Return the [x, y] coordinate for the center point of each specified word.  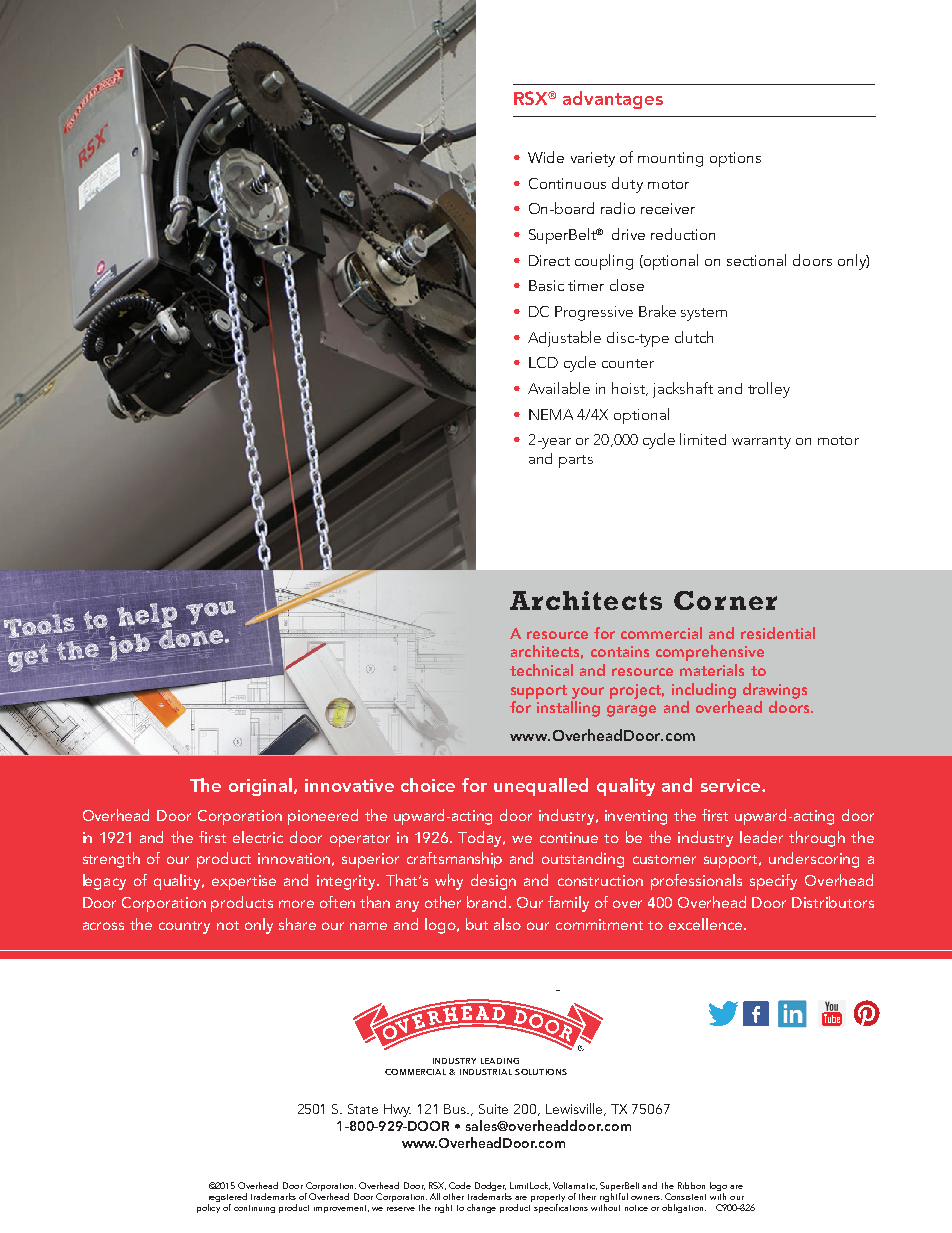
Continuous [567, 183]
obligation [684, 1208]
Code [460, 1185]
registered [227, 1199]
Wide [546, 157]
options [735, 159]
